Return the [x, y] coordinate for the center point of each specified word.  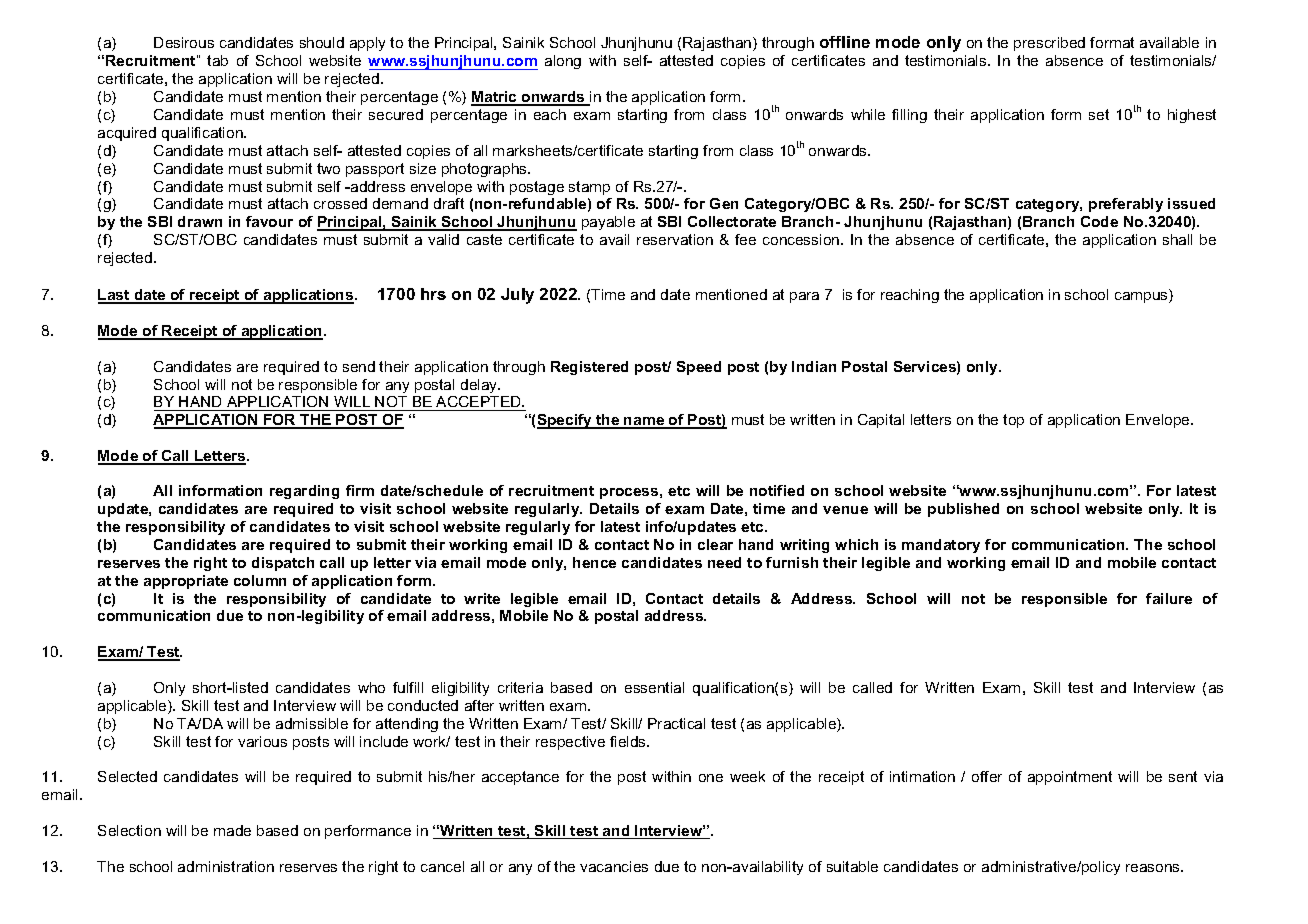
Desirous [184, 42]
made [232, 830]
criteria [520, 687]
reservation [675, 239]
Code [1099, 221]
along [563, 62]
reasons [1154, 868]
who [371, 687]
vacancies [614, 866]
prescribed [1049, 44]
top [1013, 421]
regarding [304, 492]
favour [269, 221]
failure [1169, 598]
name [645, 422]
